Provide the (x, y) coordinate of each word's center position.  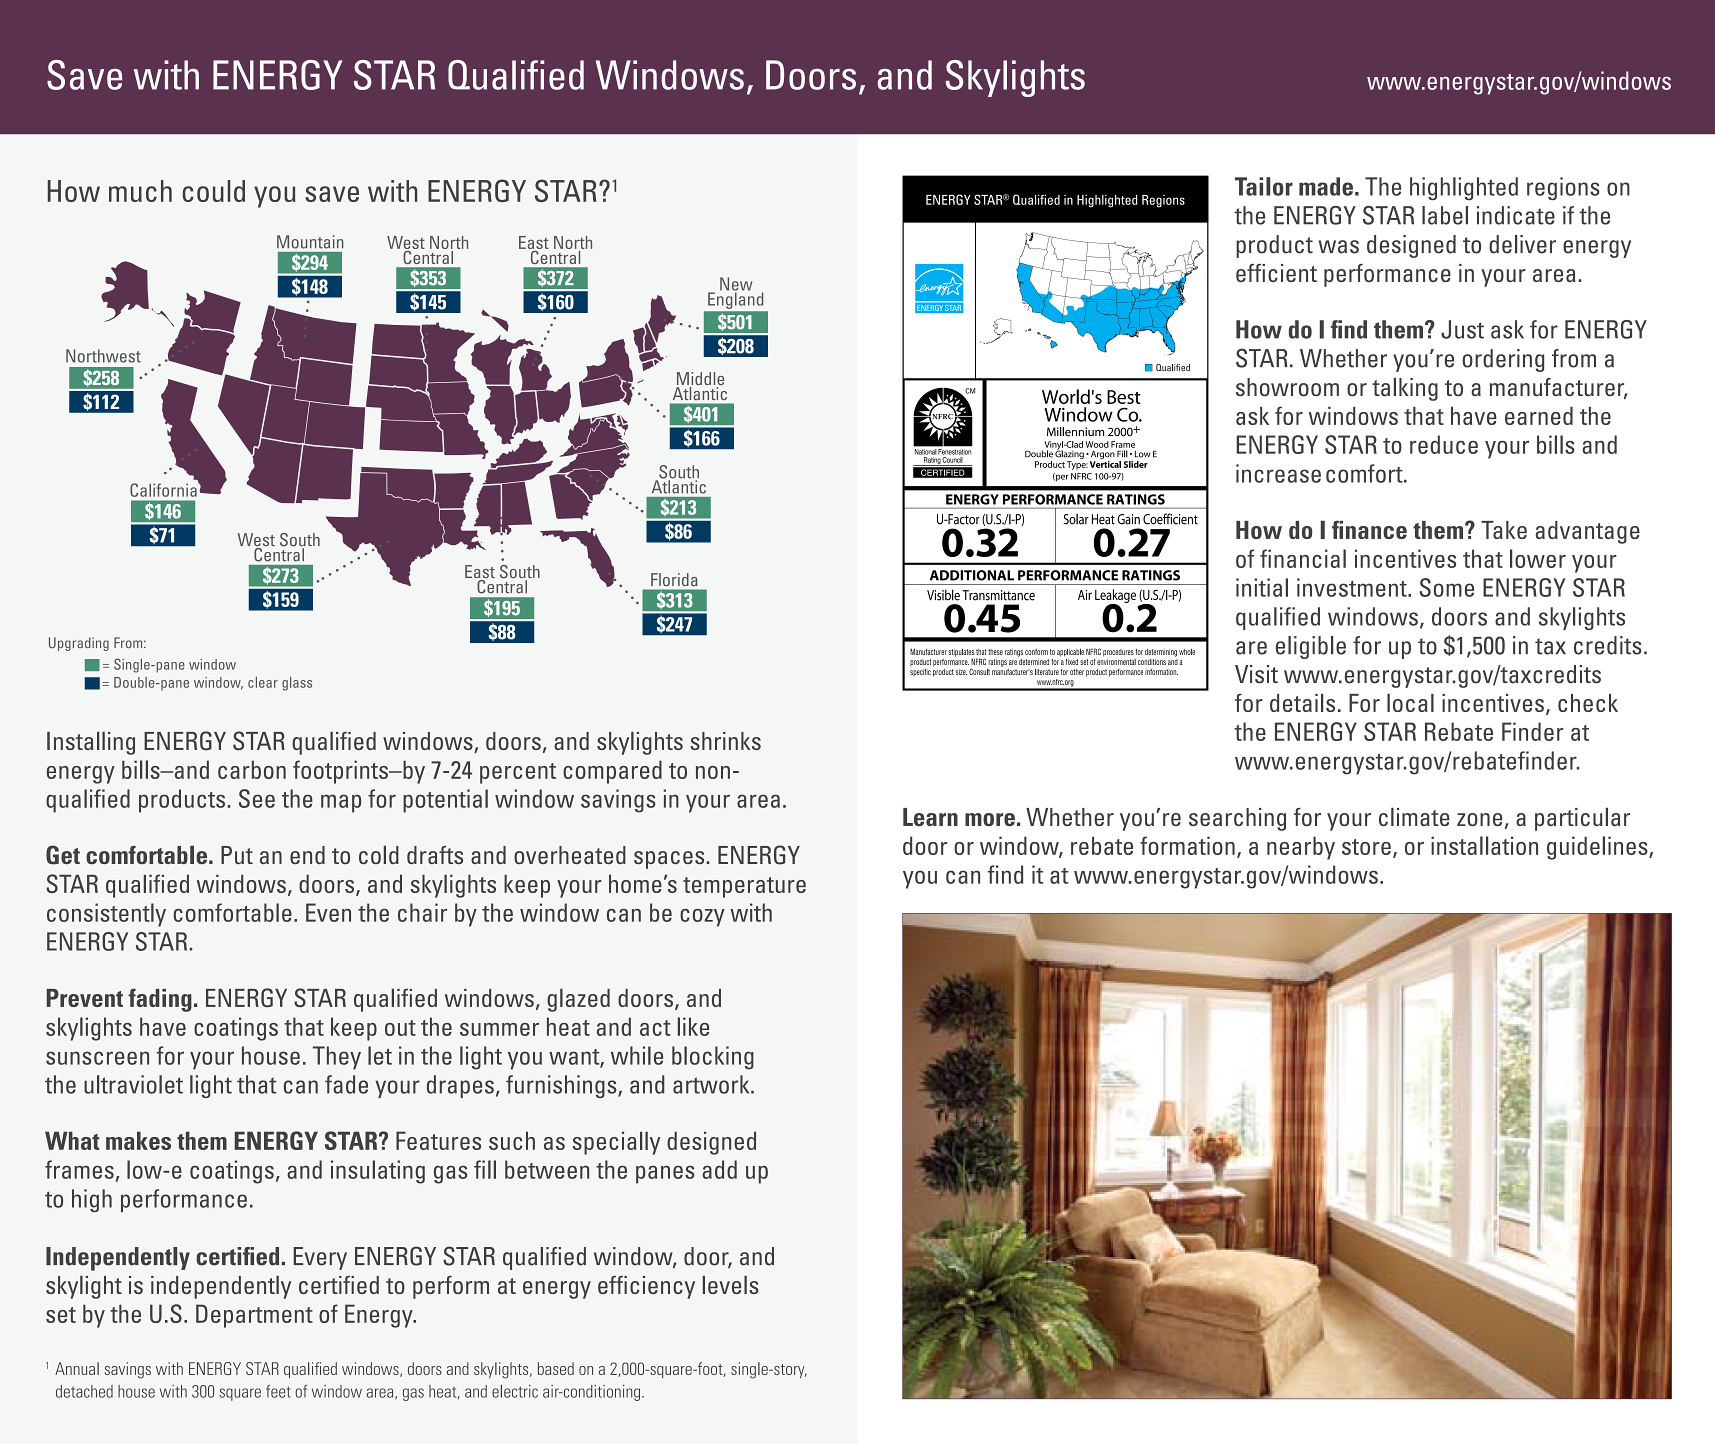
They (337, 1058)
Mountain (310, 242)
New (736, 285)
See (257, 798)
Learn (930, 817)
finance (1369, 529)
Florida (674, 579)
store (1366, 847)
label (1445, 215)
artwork (712, 1084)
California (164, 489)
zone (1480, 819)
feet (278, 1391)
